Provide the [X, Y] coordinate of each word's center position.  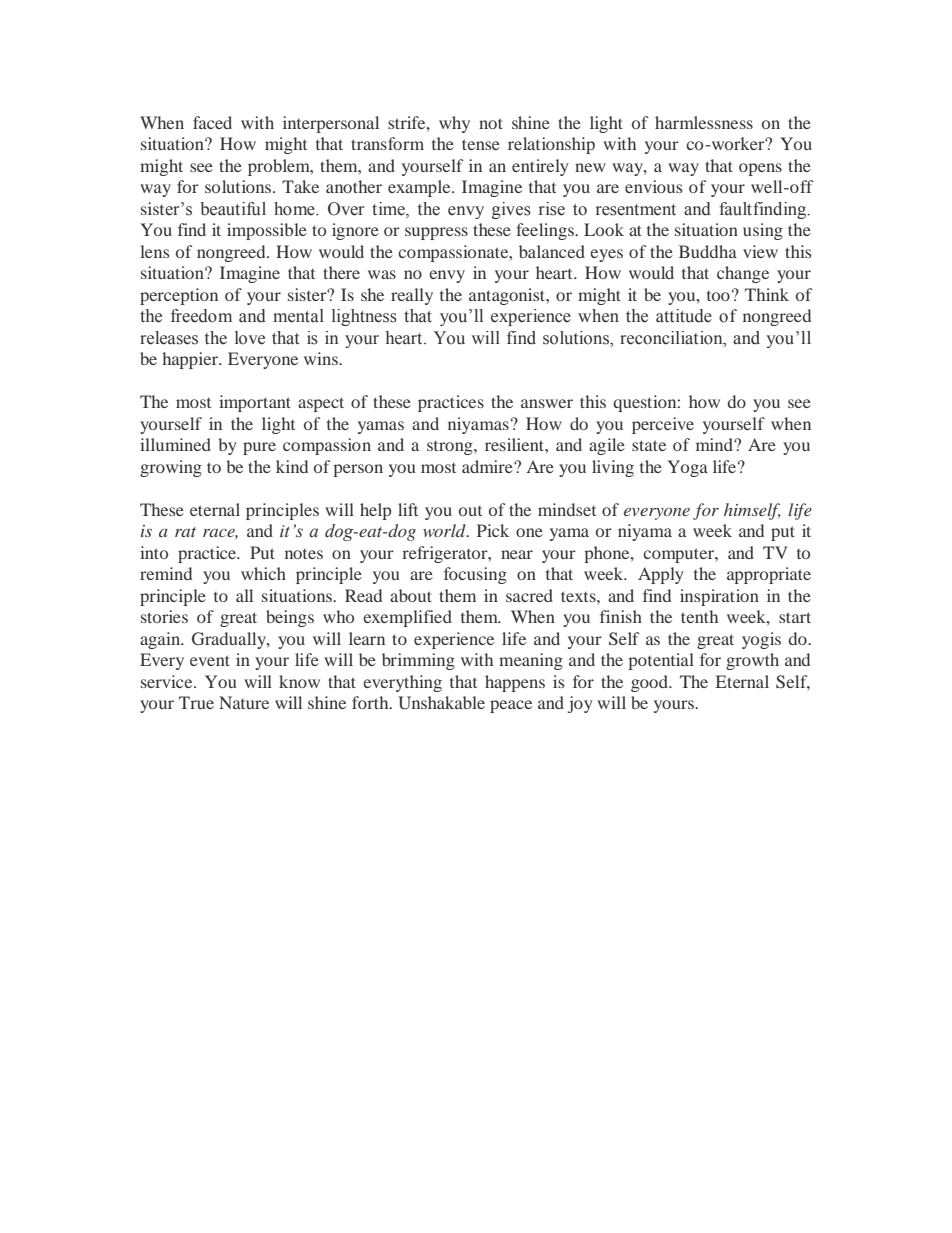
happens [515, 683]
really [412, 296]
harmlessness [704, 122]
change [743, 274]
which [263, 573]
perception [179, 296]
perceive [663, 425]
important [255, 403]
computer [679, 555]
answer [547, 403]
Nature [244, 702]
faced [212, 122]
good [651, 683]
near [517, 554]
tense [481, 144]
